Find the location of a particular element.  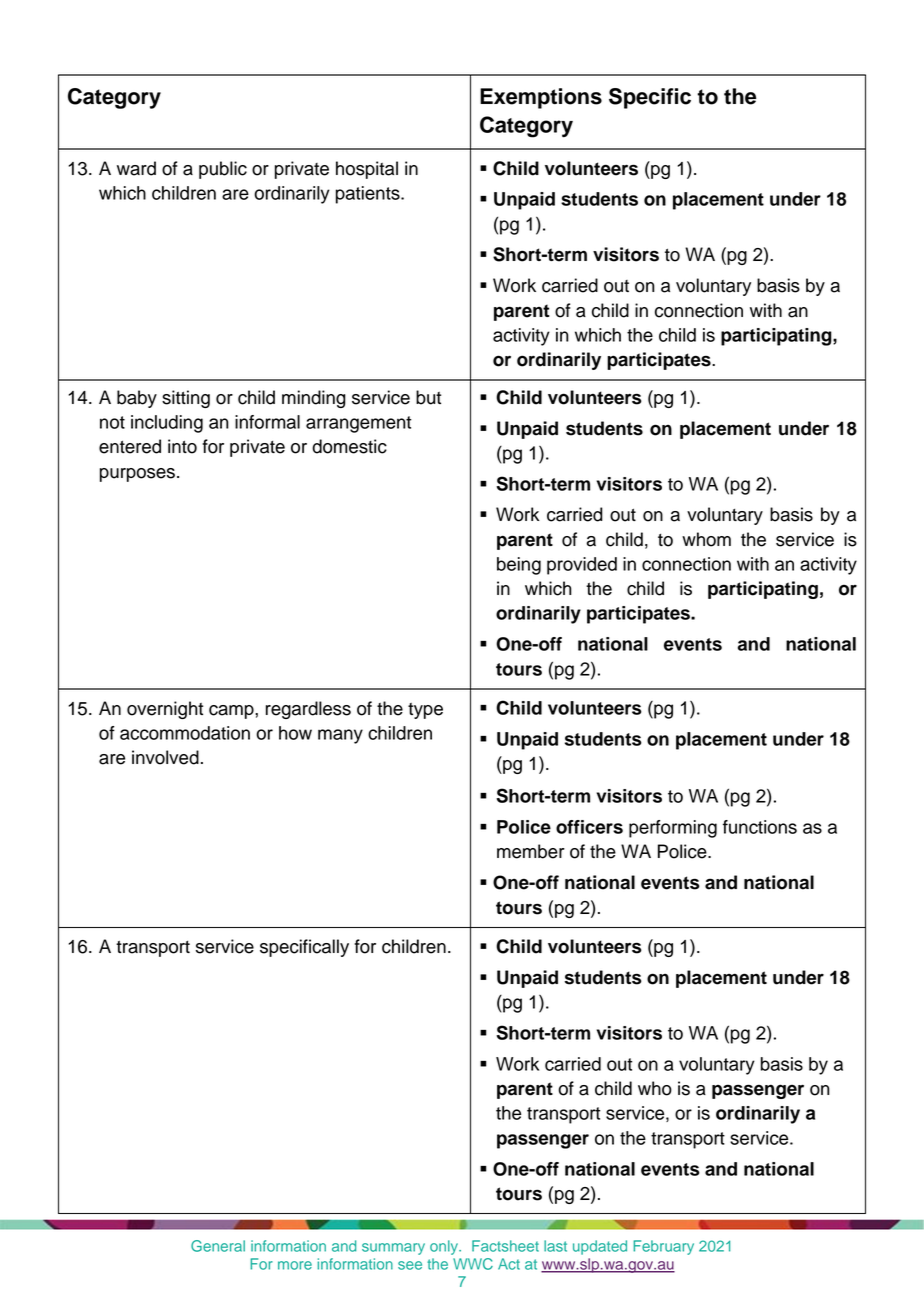

only is located at coordinates (445, 1247).
